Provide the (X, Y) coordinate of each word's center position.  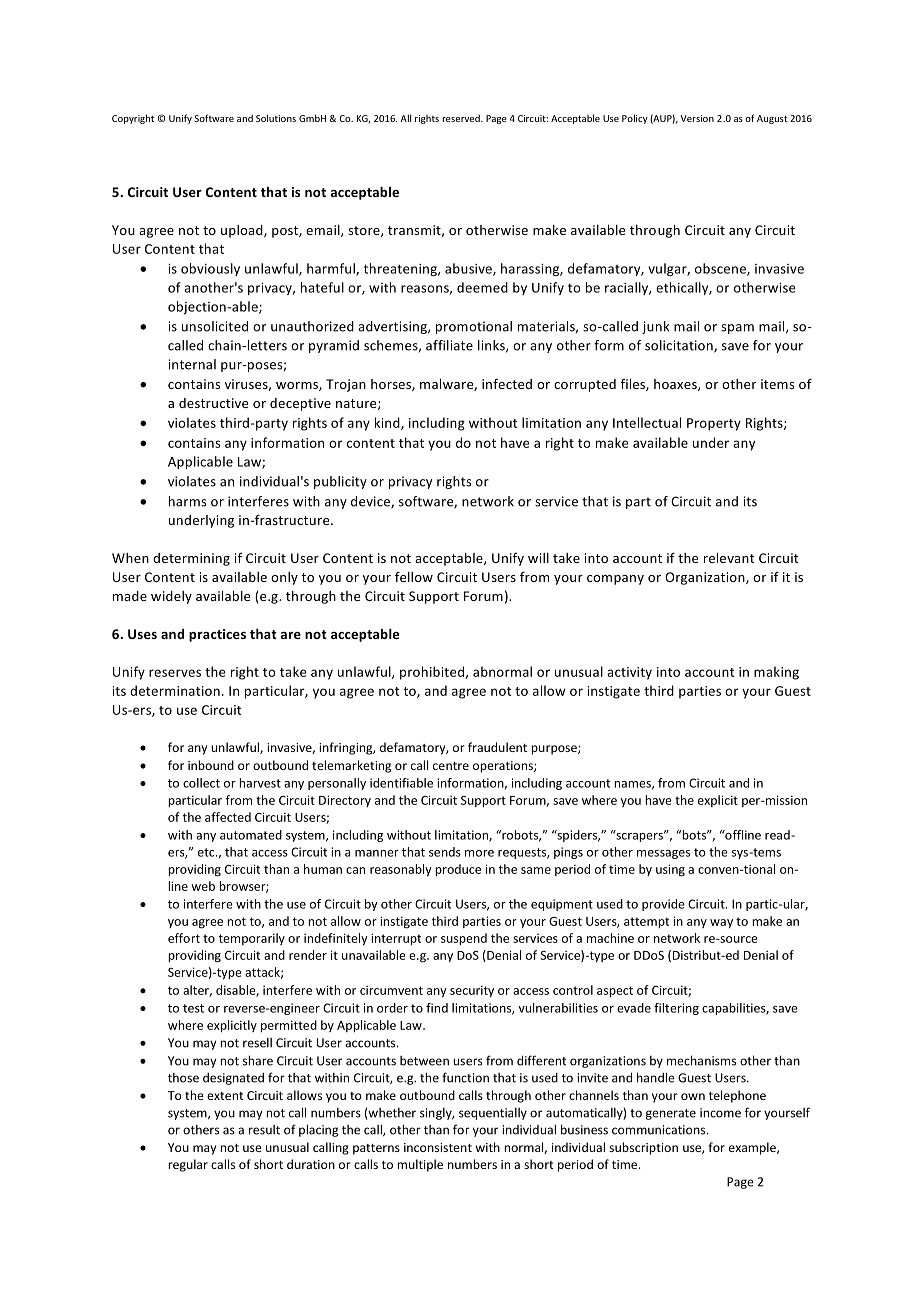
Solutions (276, 118)
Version (697, 118)
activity (629, 673)
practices (217, 635)
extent (225, 1096)
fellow (414, 576)
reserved (462, 118)
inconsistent (438, 1147)
